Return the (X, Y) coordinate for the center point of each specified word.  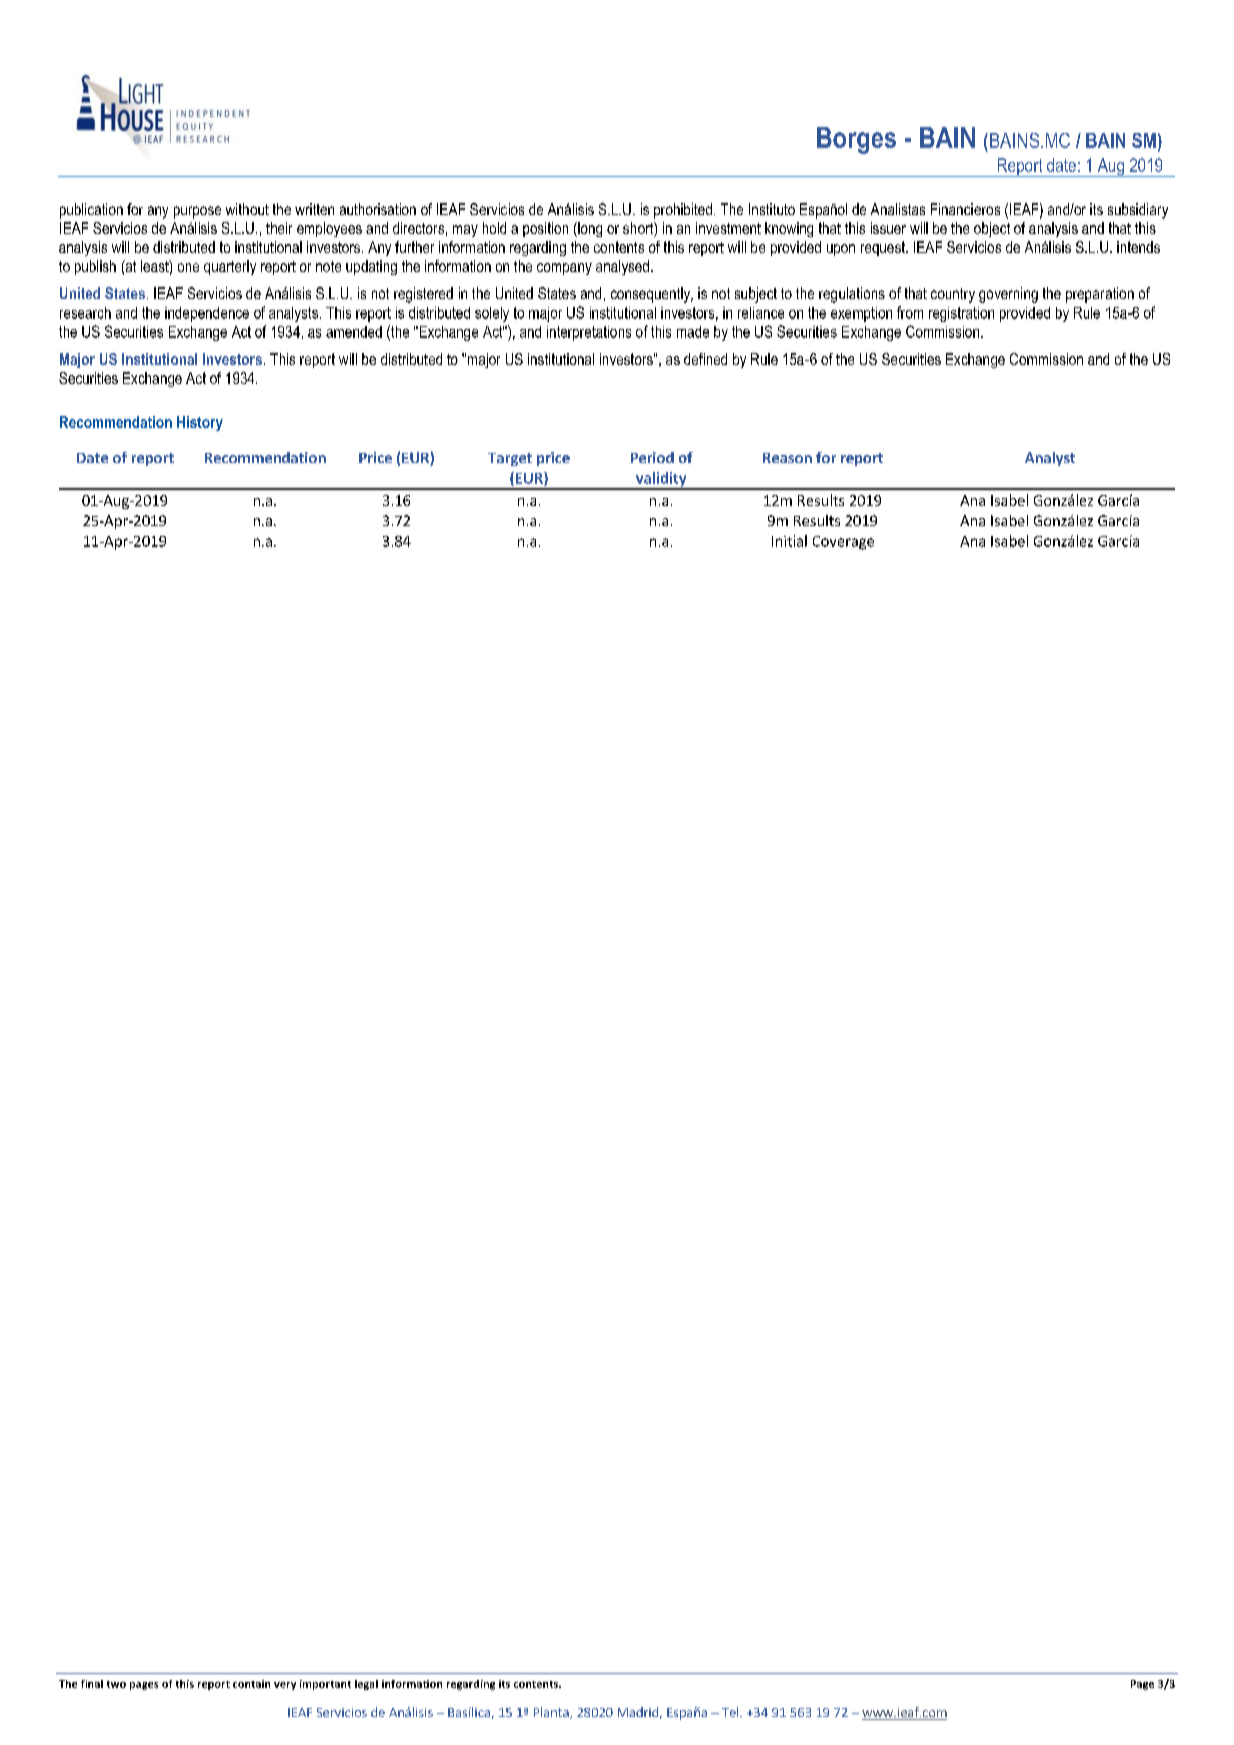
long (589, 229)
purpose (197, 212)
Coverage (843, 543)
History (200, 423)
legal (366, 1685)
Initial (789, 541)
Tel (731, 1712)
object (992, 229)
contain (251, 1684)
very (285, 1686)
